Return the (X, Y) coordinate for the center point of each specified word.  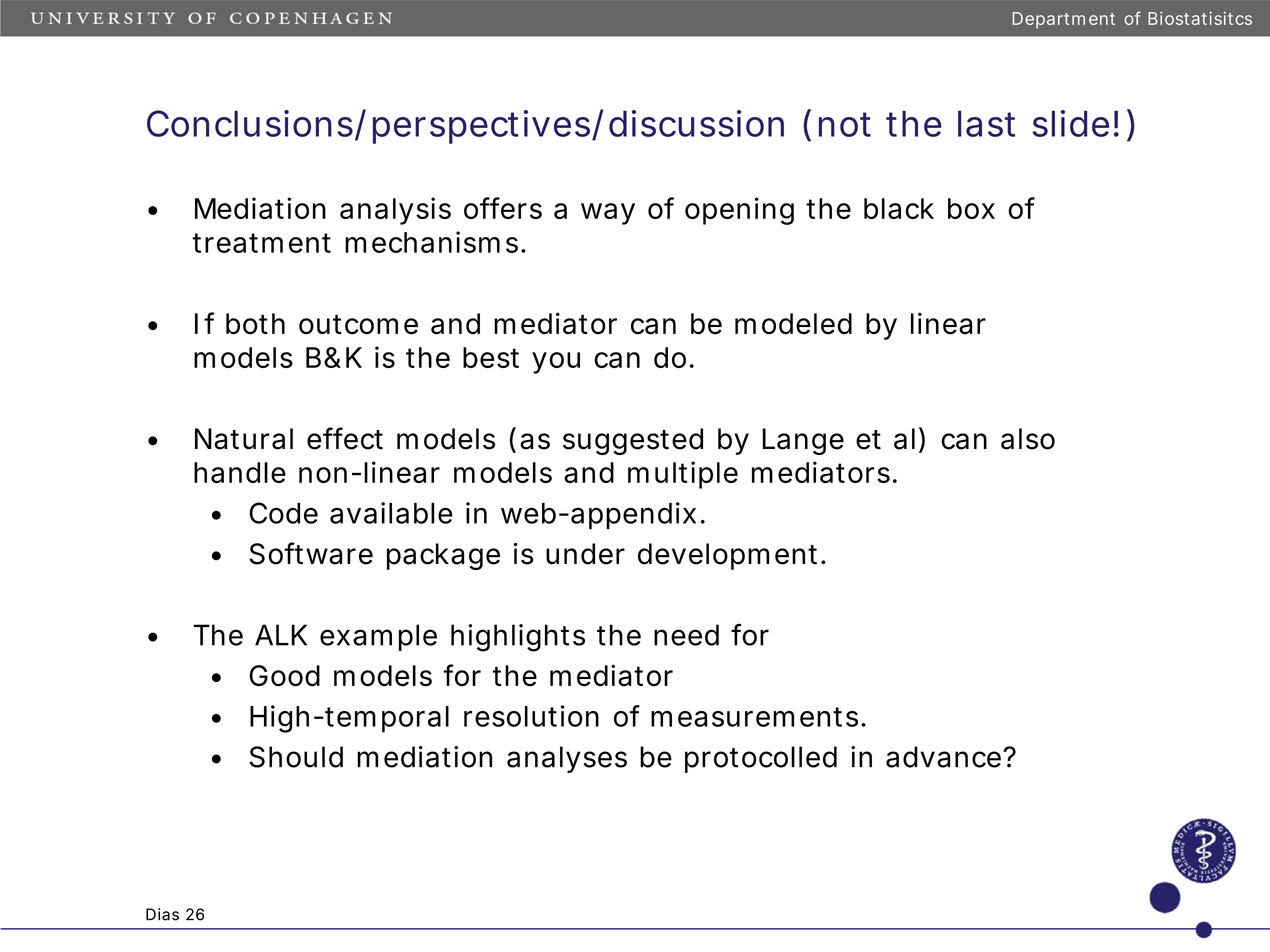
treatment (261, 243)
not (845, 124)
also (1028, 439)
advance (945, 757)
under (585, 554)
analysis (395, 211)
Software (311, 553)
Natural (244, 439)
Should (296, 757)
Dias (162, 914)
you (556, 363)
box (971, 208)
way (608, 214)
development (730, 556)
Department (1063, 20)
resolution (531, 716)
